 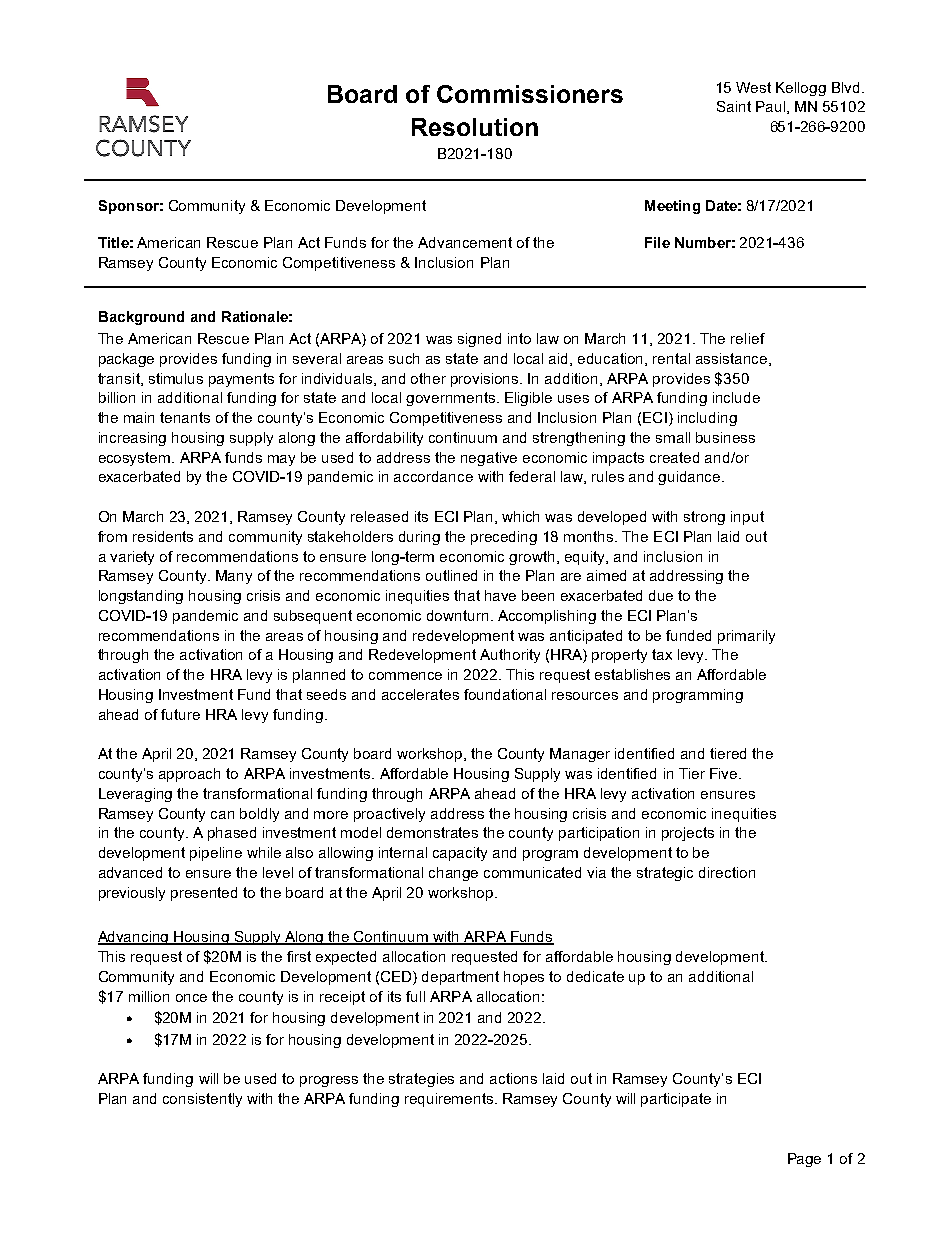 I want to click on Commissioners, so click(x=530, y=94).
